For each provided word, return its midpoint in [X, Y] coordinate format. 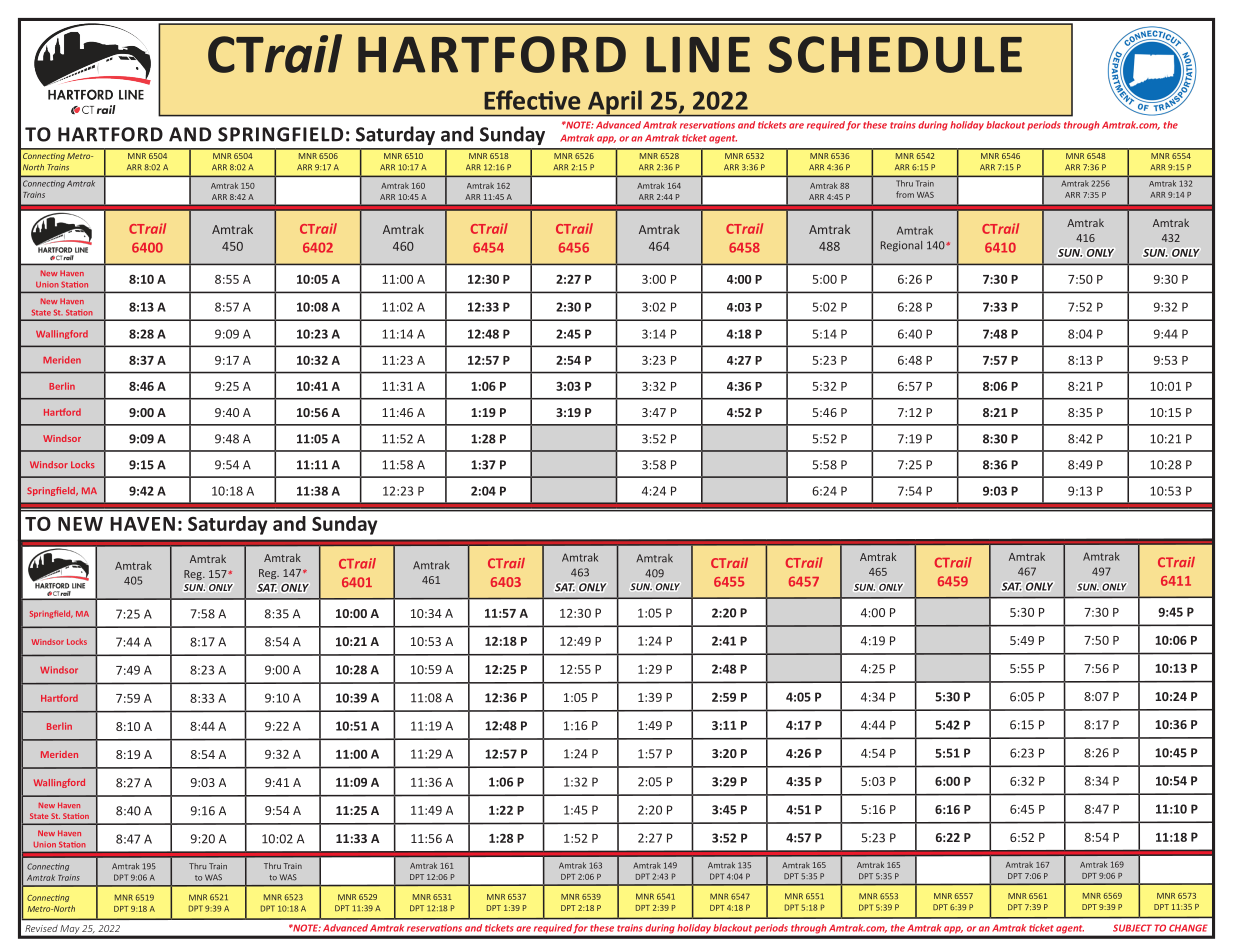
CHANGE [1188, 928]
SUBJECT [1132, 928]
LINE [698, 54]
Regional [901, 246]
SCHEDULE [895, 54]
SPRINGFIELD [280, 134]
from [905, 194]
